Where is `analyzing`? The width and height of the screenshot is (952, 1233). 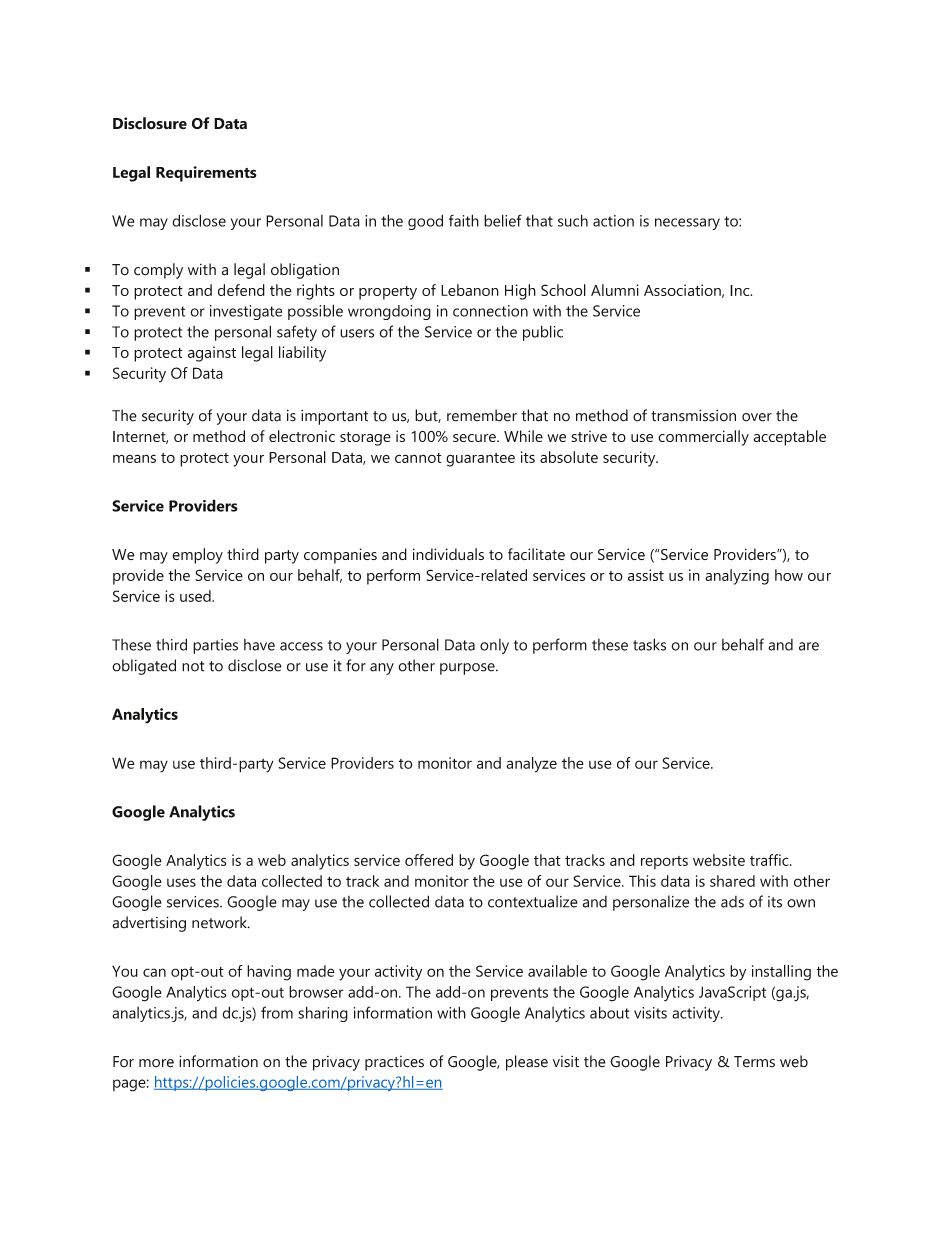
analyzing is located at coordinates (737, 577).
